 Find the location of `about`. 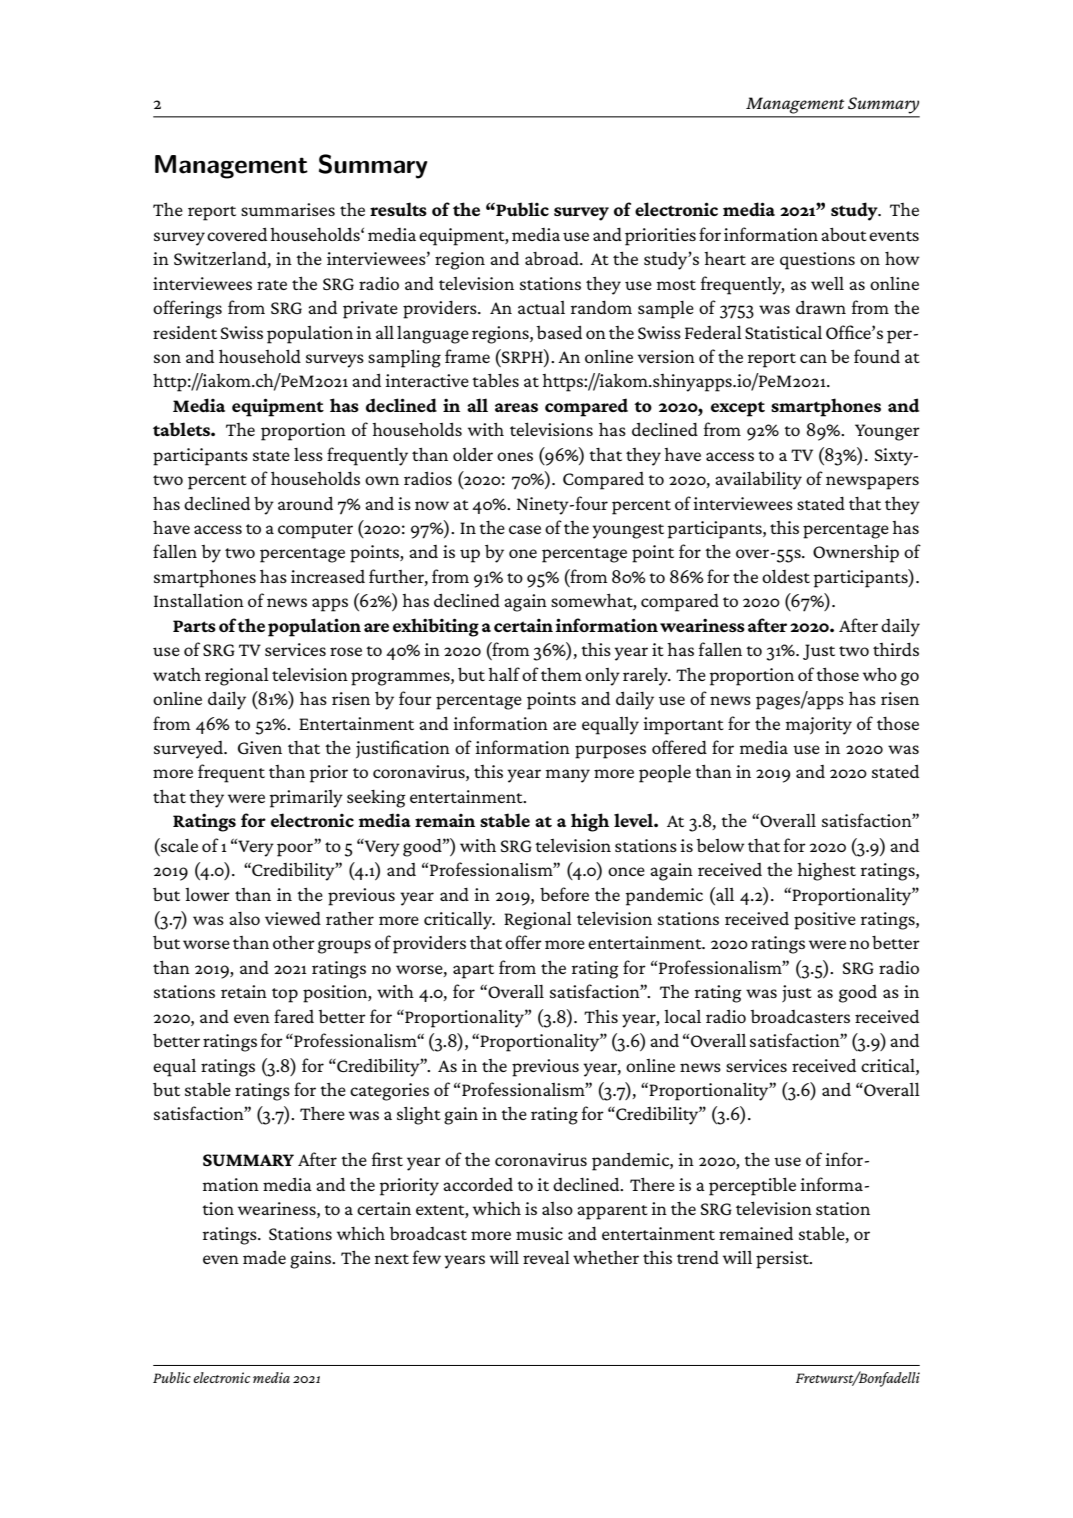

about is located at coordinates (844, 234).
